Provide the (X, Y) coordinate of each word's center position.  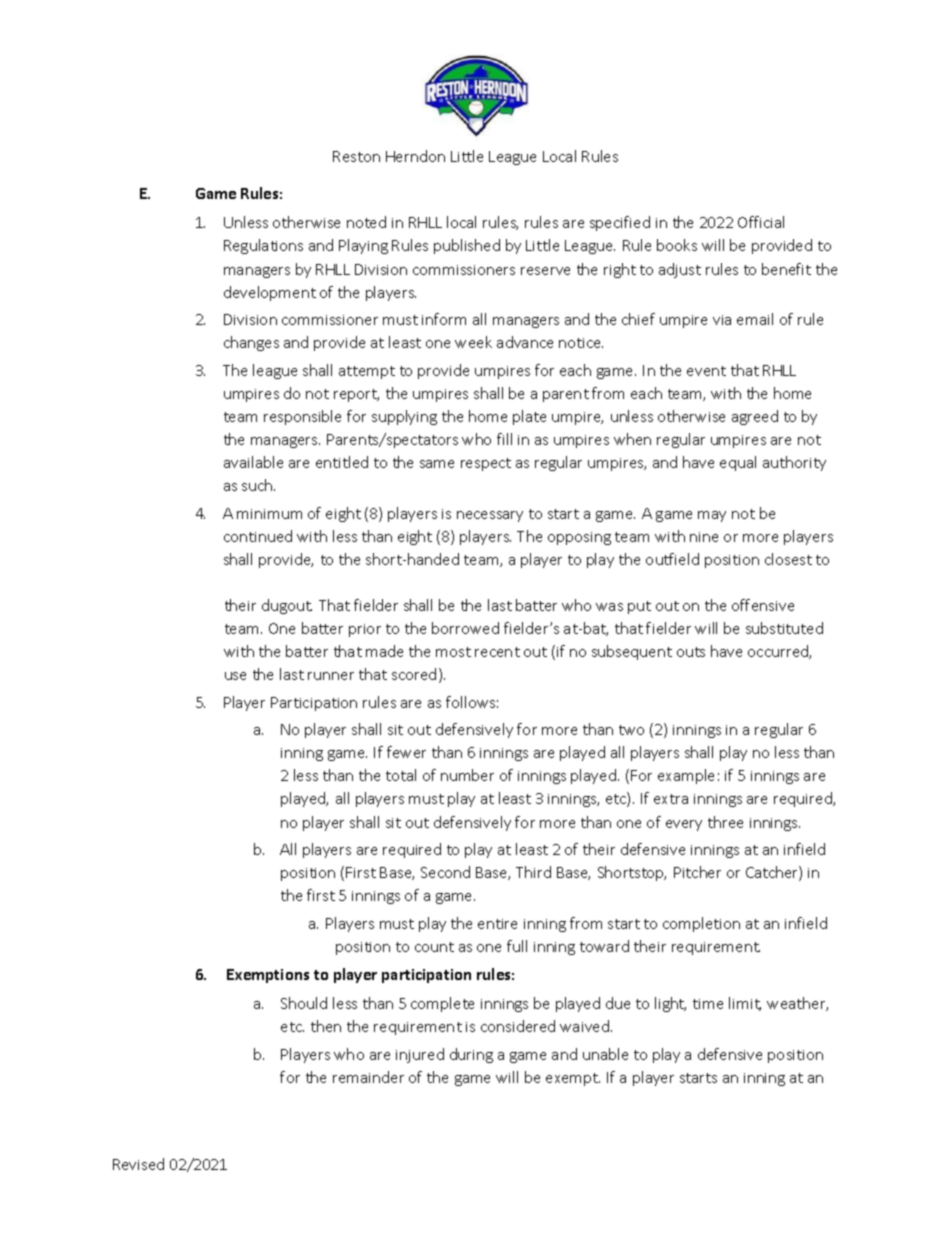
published (467, 246)
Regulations (263, 246)
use (235, 676)
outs (691, 652)
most (453, 652)
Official (761, 222)
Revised (138, 1164)
